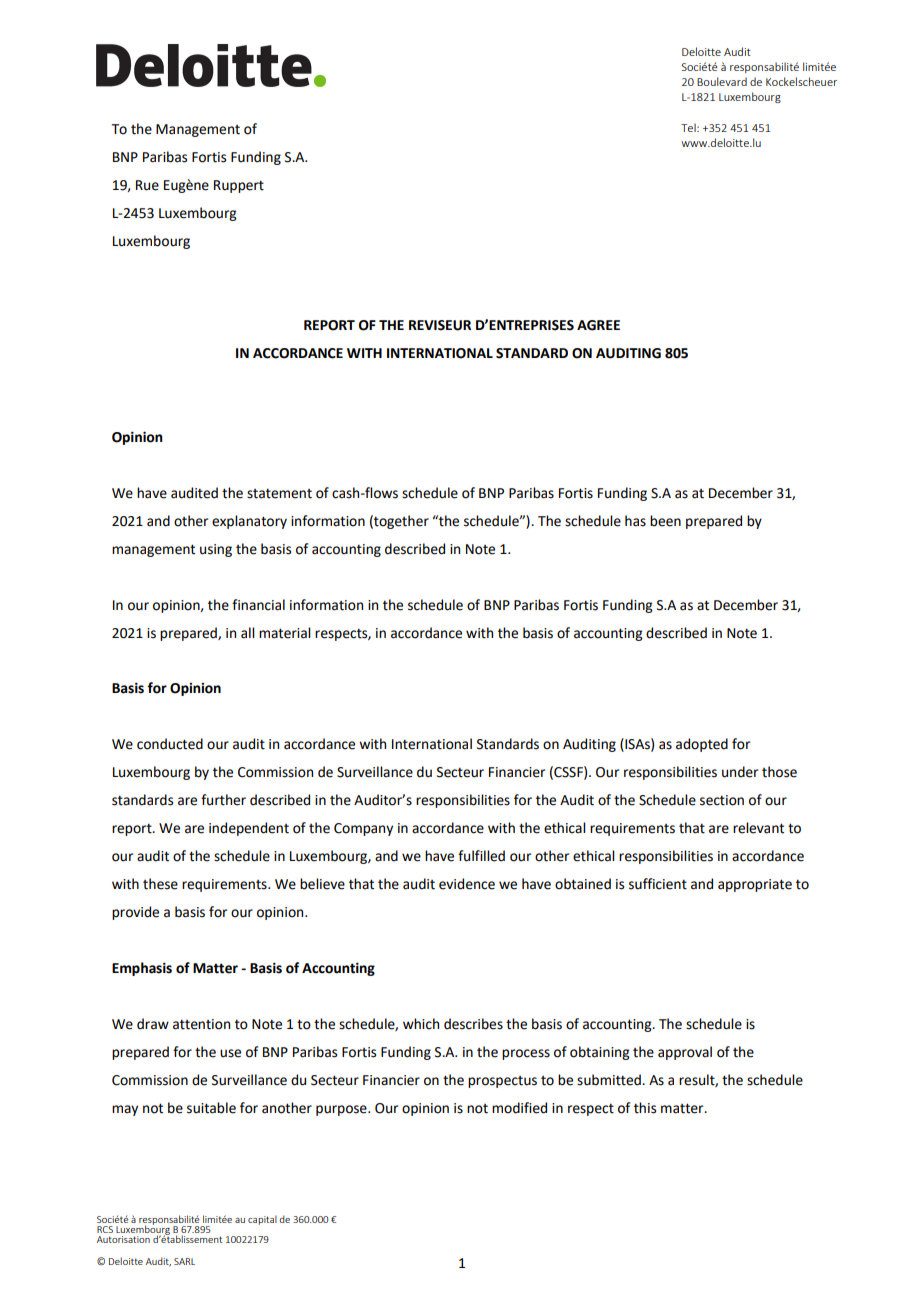 This screenshot has height=1308, width=924. Describe the element at coordinates (248, 633) in the screenshot. I see `all` at that location.
